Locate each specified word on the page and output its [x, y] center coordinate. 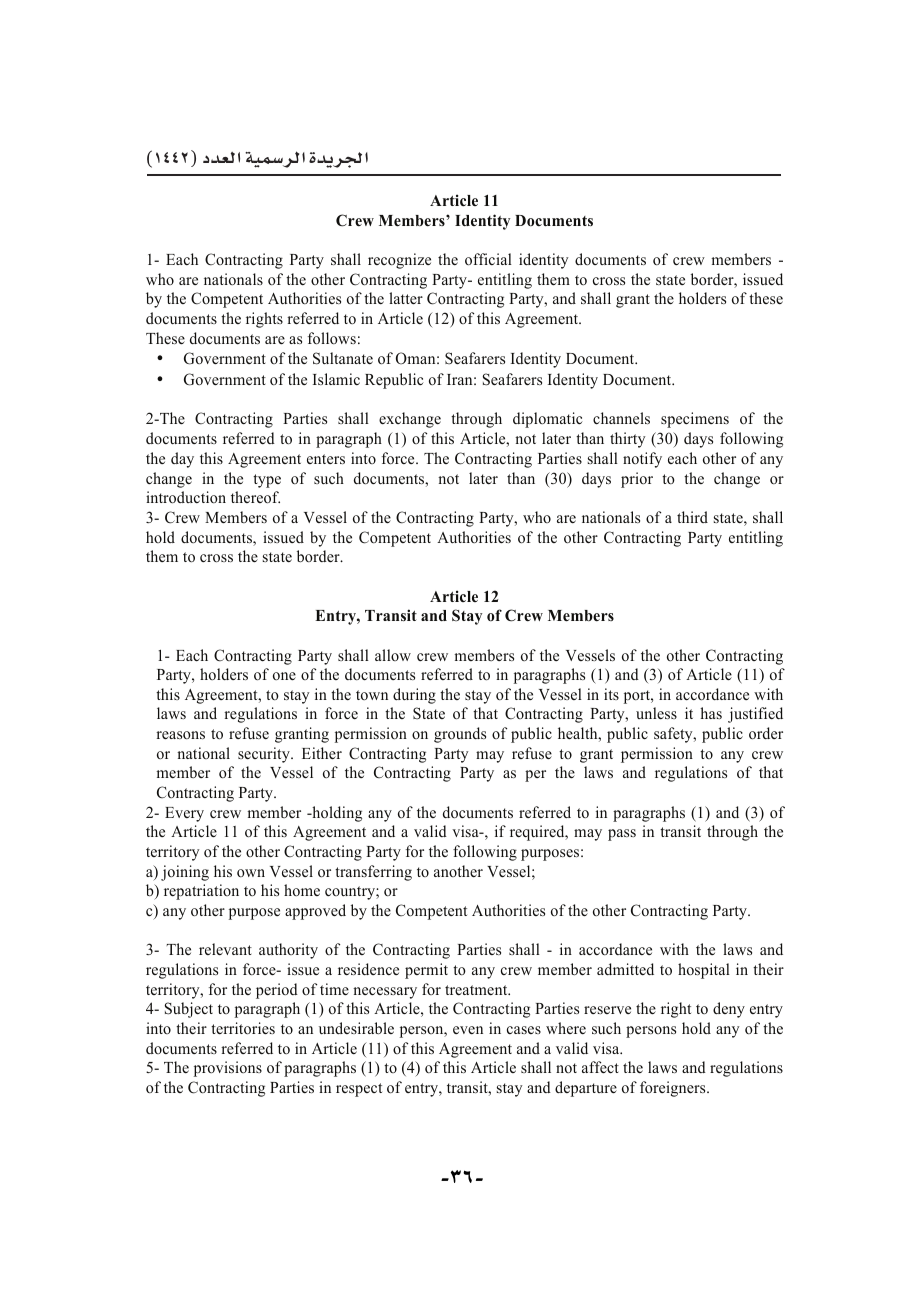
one [284, 676]
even [468, 1030]
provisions [228, 1069]
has [711, 713]
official [488, 259]
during [414, 696]
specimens [695, 420]
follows [332, 338]
